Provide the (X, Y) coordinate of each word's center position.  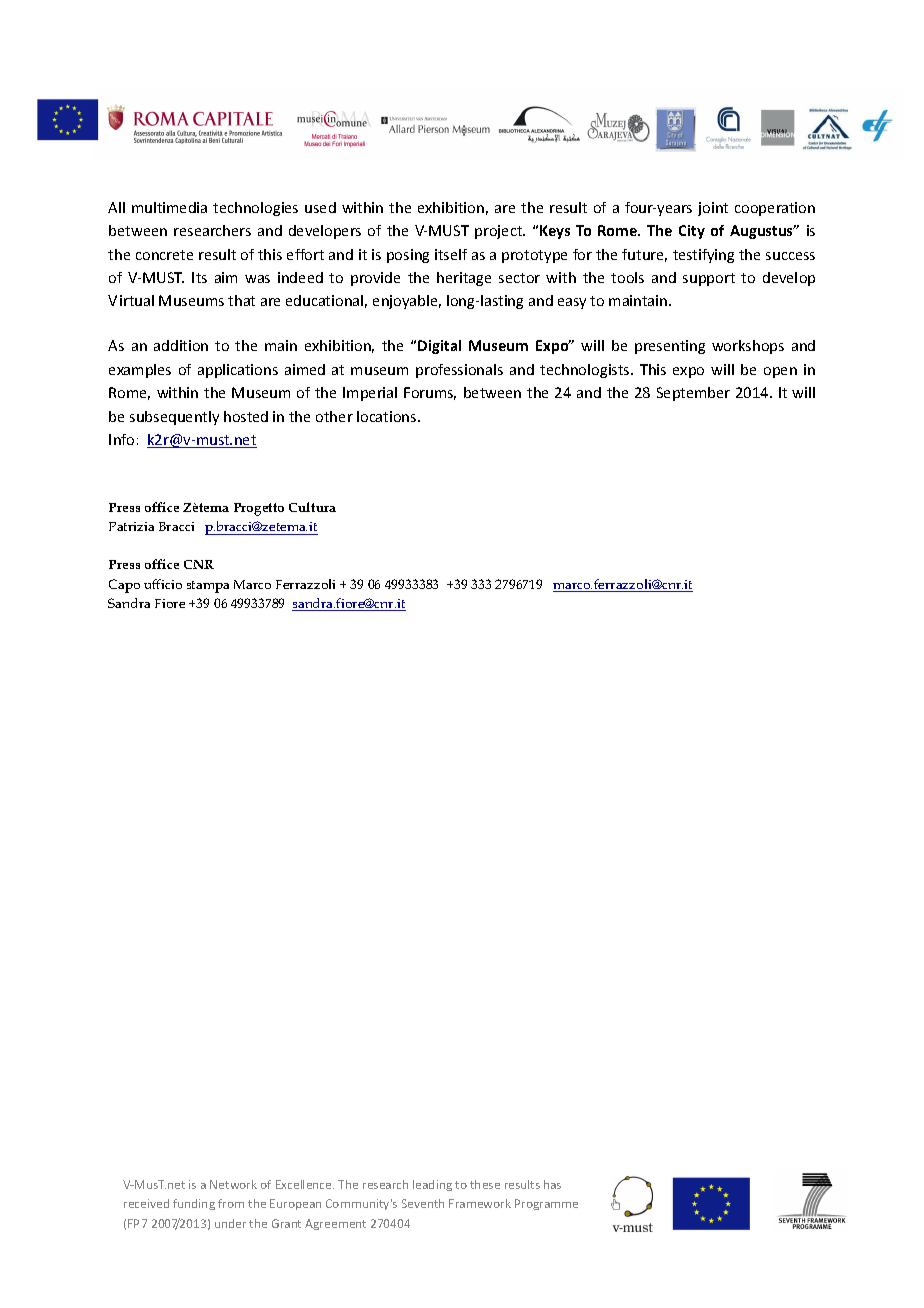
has (552, 1184)
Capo (124, 586)
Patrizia (131, 526)
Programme (546, 1204)
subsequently (174, 418)
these (485, 1184)
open (780, 372)
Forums (430, 393)
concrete (164, 255)
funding (194, 1204)
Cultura (312, 507)
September (693, 394)
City (692, 232)
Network (233, 1184)
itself (451, 254)
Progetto (259, 509)
